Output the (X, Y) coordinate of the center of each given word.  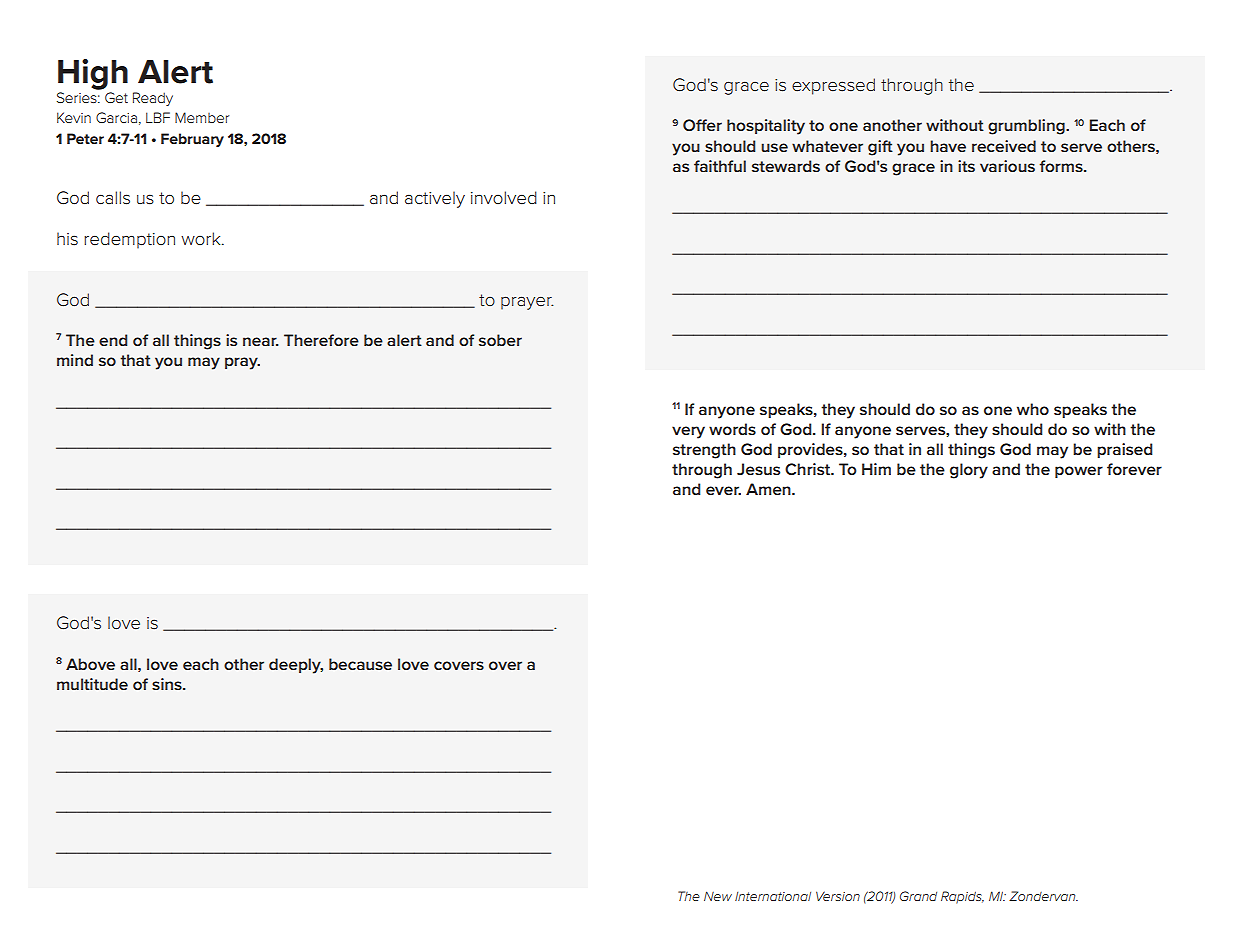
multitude (92, 684)
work (202, 238)
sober (500, 340)
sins (168, 684)
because (360, 664)
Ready (153, 99)
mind (75, 360)
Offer (702, 125)
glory (969, 471)
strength (704, 451)
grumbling (1027, 127)
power (1079, 472)
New (718, 896)
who (1033, 409)
